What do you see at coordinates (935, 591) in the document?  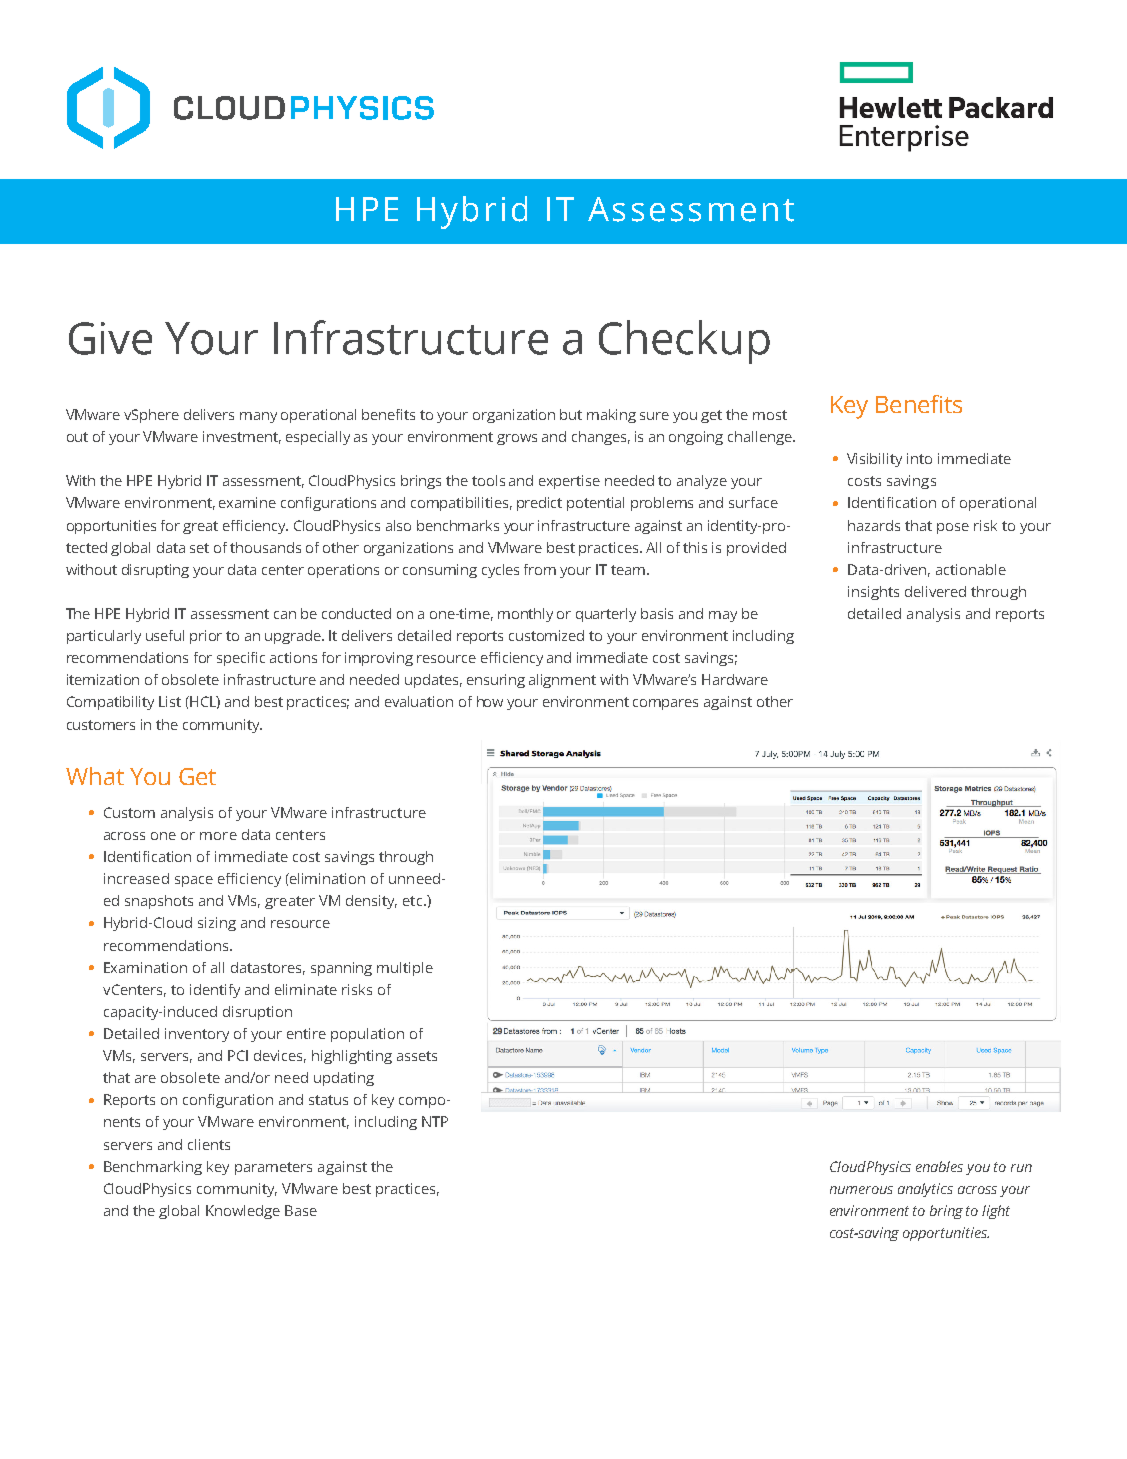 I see `delivered` at bounding box center [935, 591].
